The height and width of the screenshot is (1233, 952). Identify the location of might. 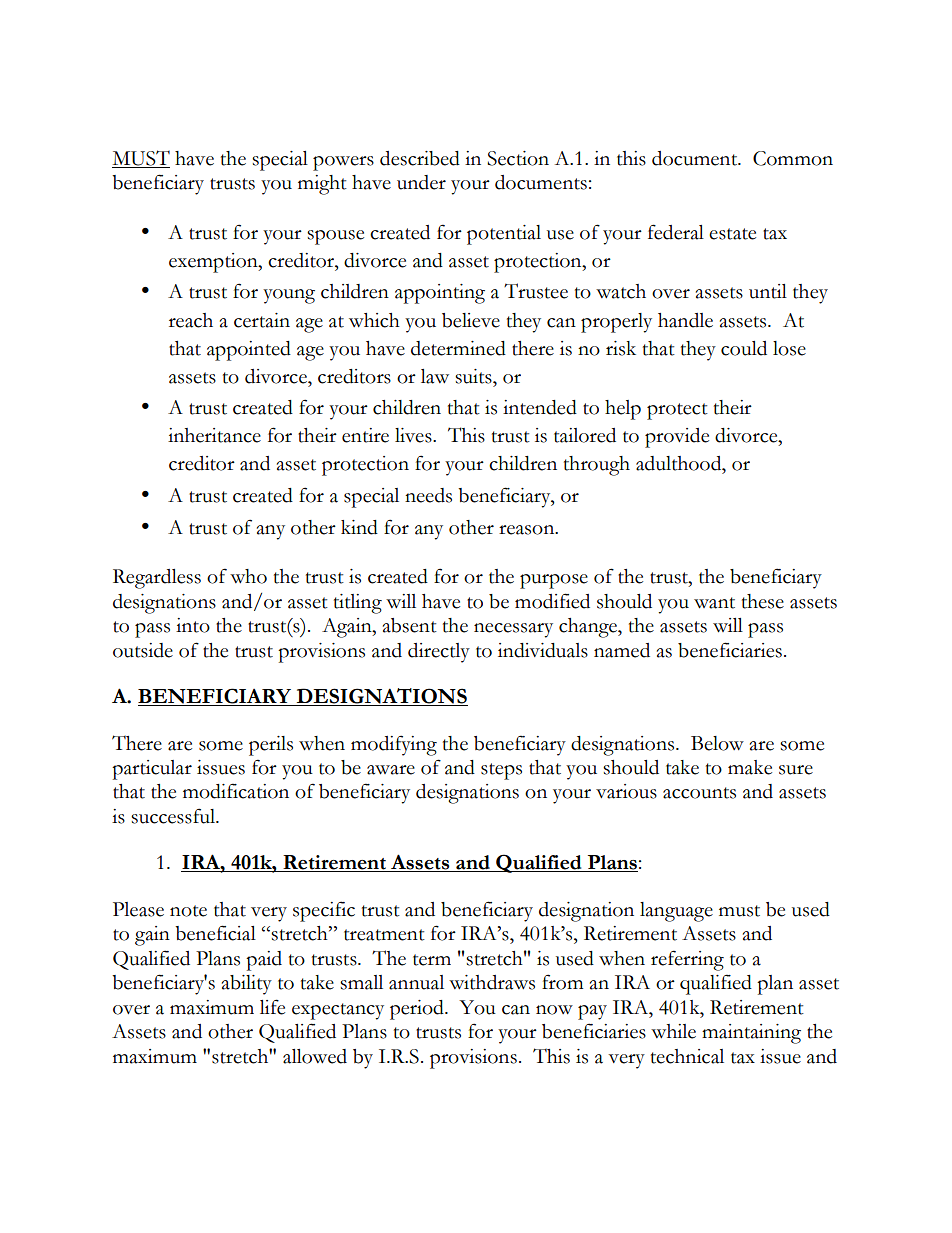
(322, 185).
